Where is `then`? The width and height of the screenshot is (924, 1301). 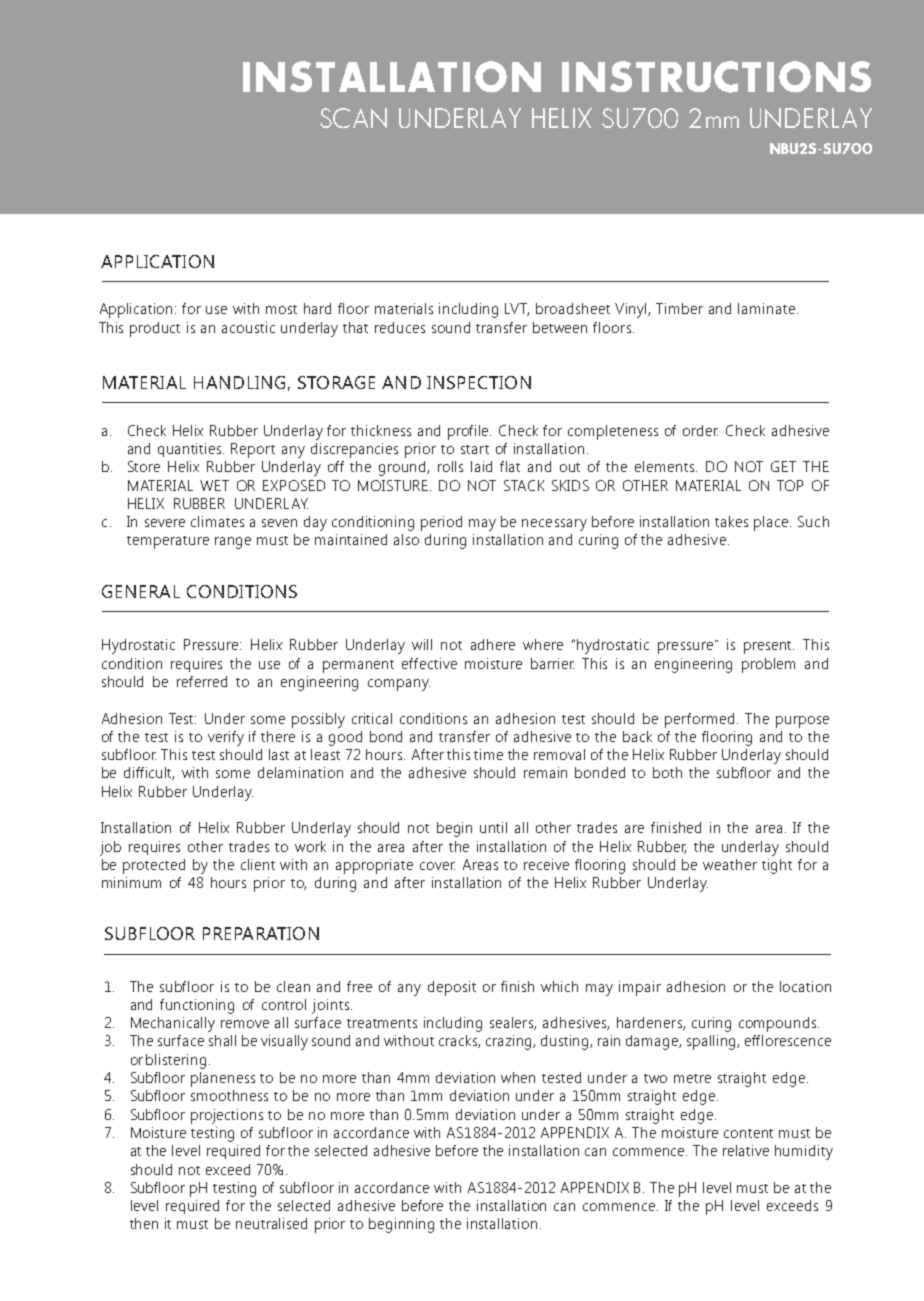 then is located at coordinates (144, 1223).
